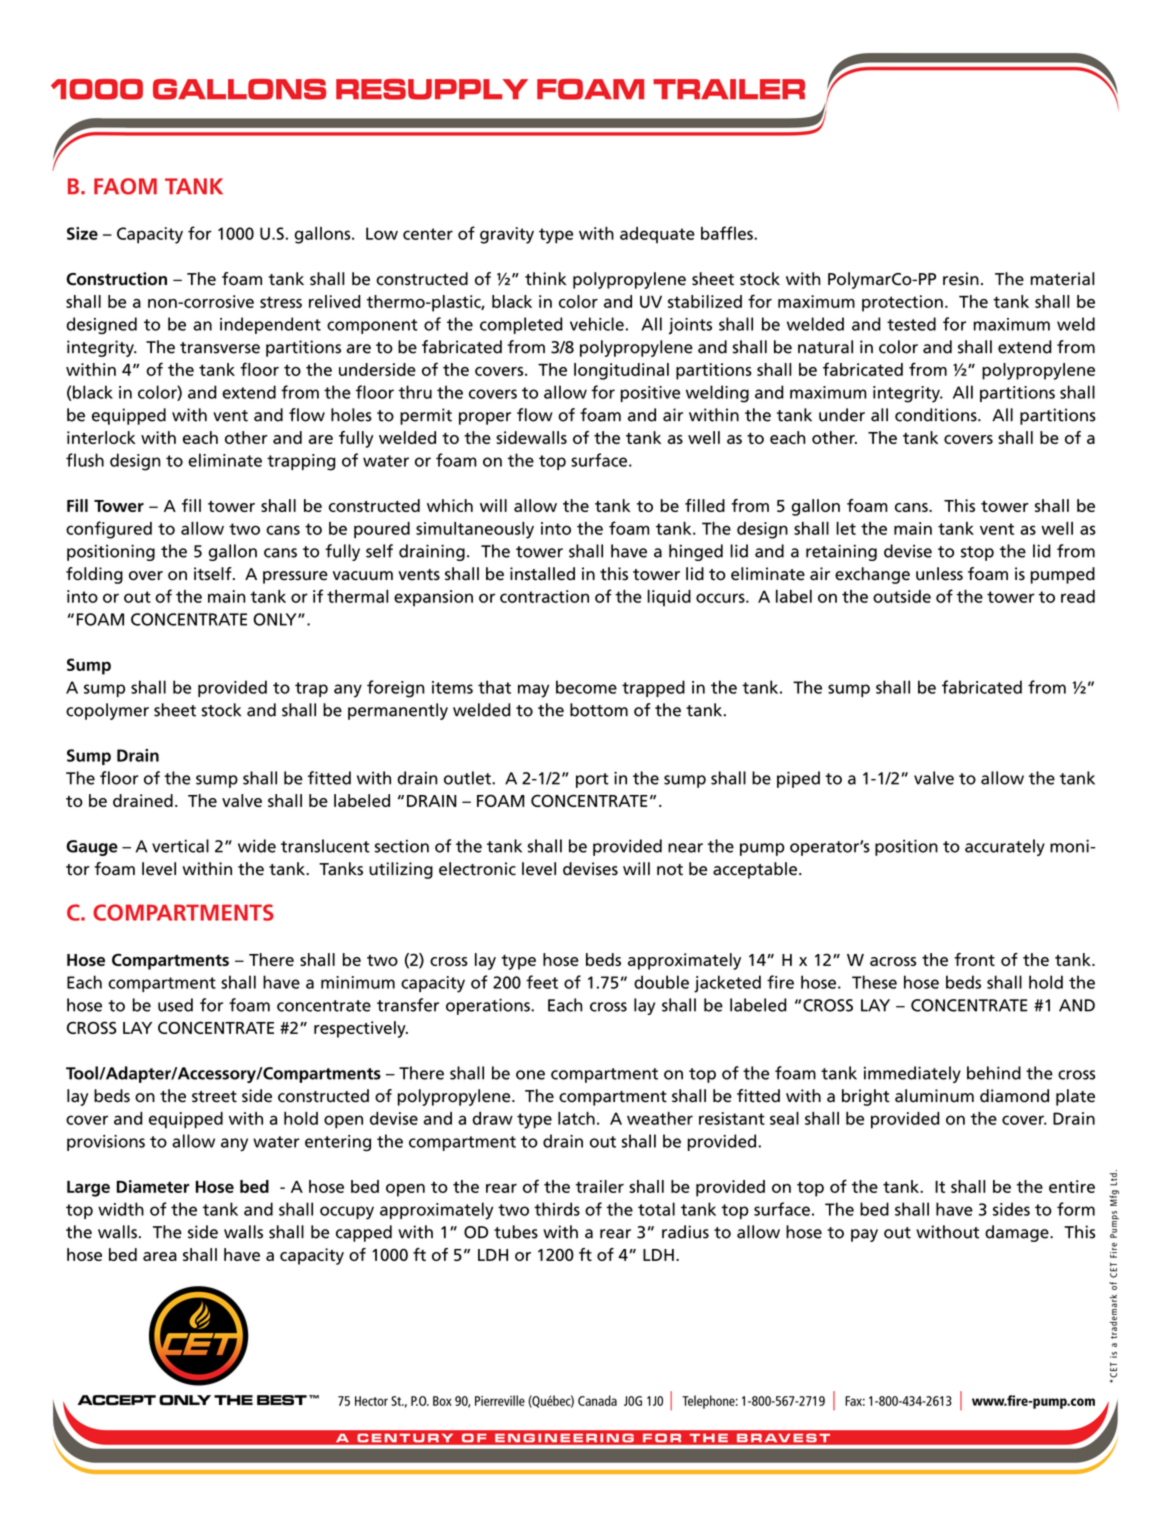  I want to click on pressure, so click(295, 577).
